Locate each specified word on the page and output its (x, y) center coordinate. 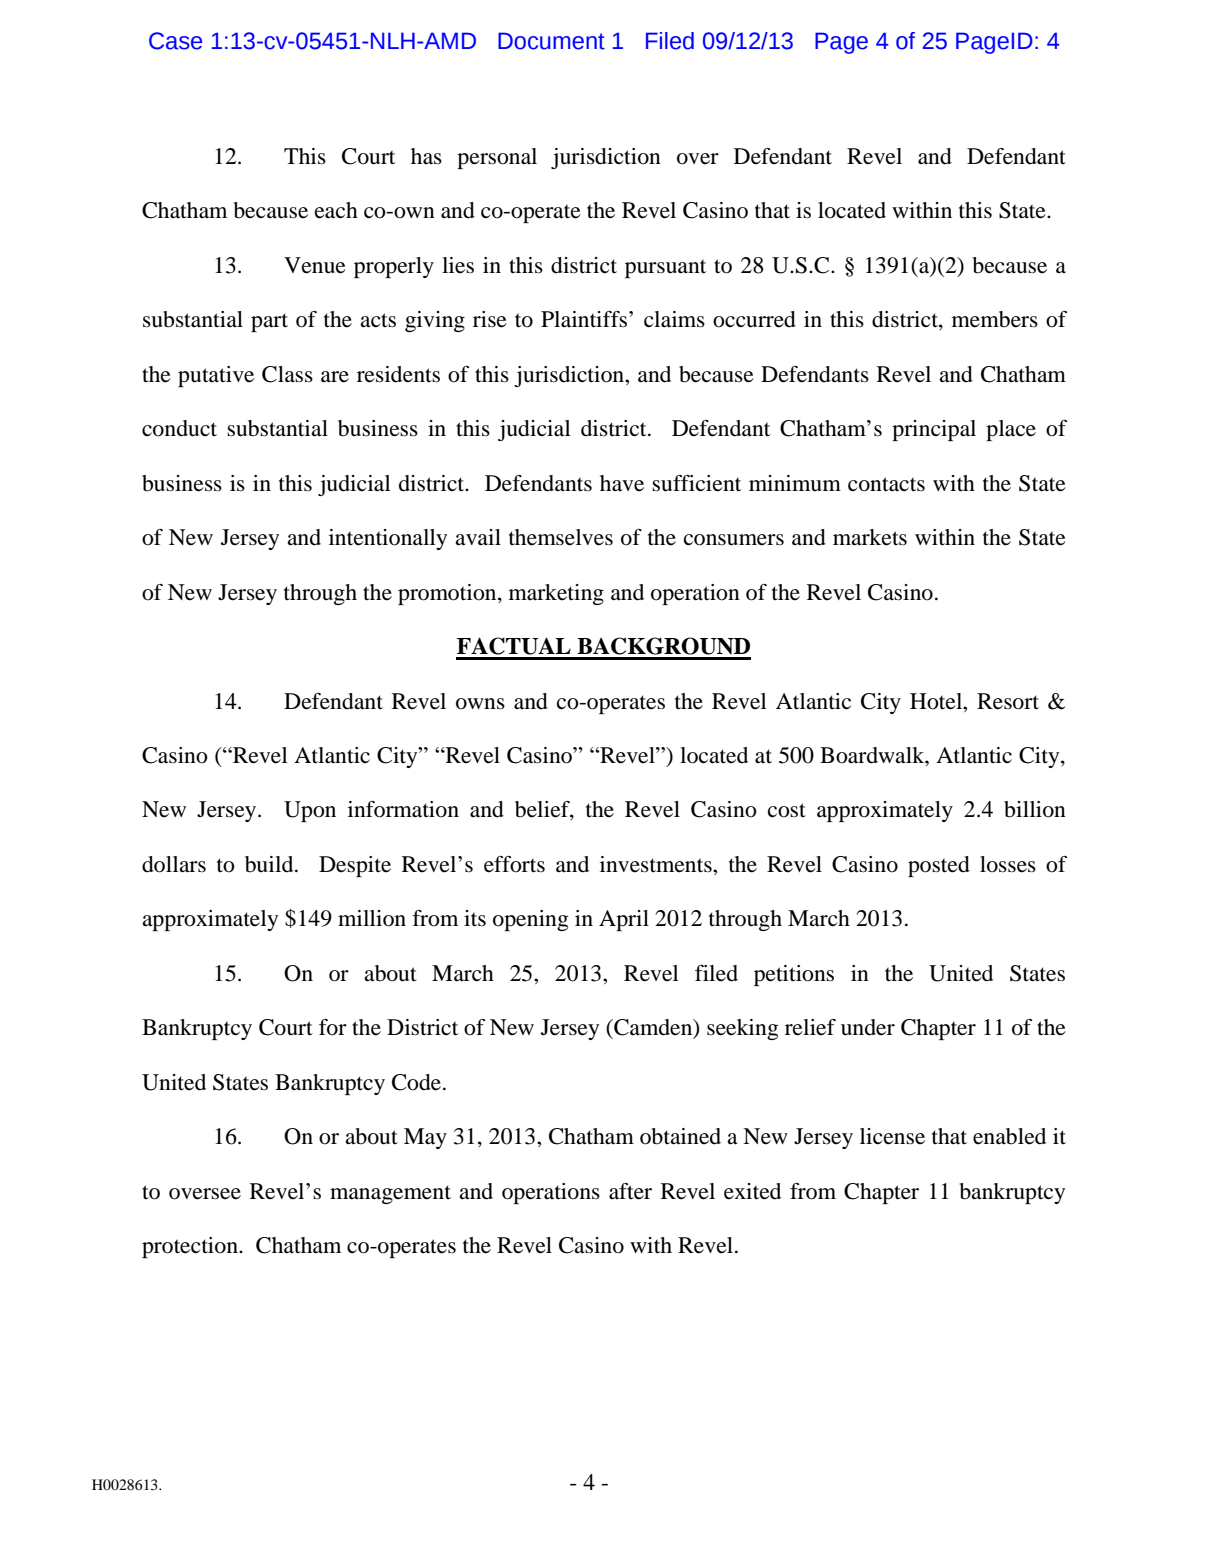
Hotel (937, 701)
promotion (448, 594)
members (995, 319)
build (270, 864)
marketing (556, 594)
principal (934, 430)
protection (191, 1247)
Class (287, 374)
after (630, 1191)
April (624, 920)
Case (175, 41)
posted (939, 866)
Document (551, 41)
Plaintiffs (584, 319)
